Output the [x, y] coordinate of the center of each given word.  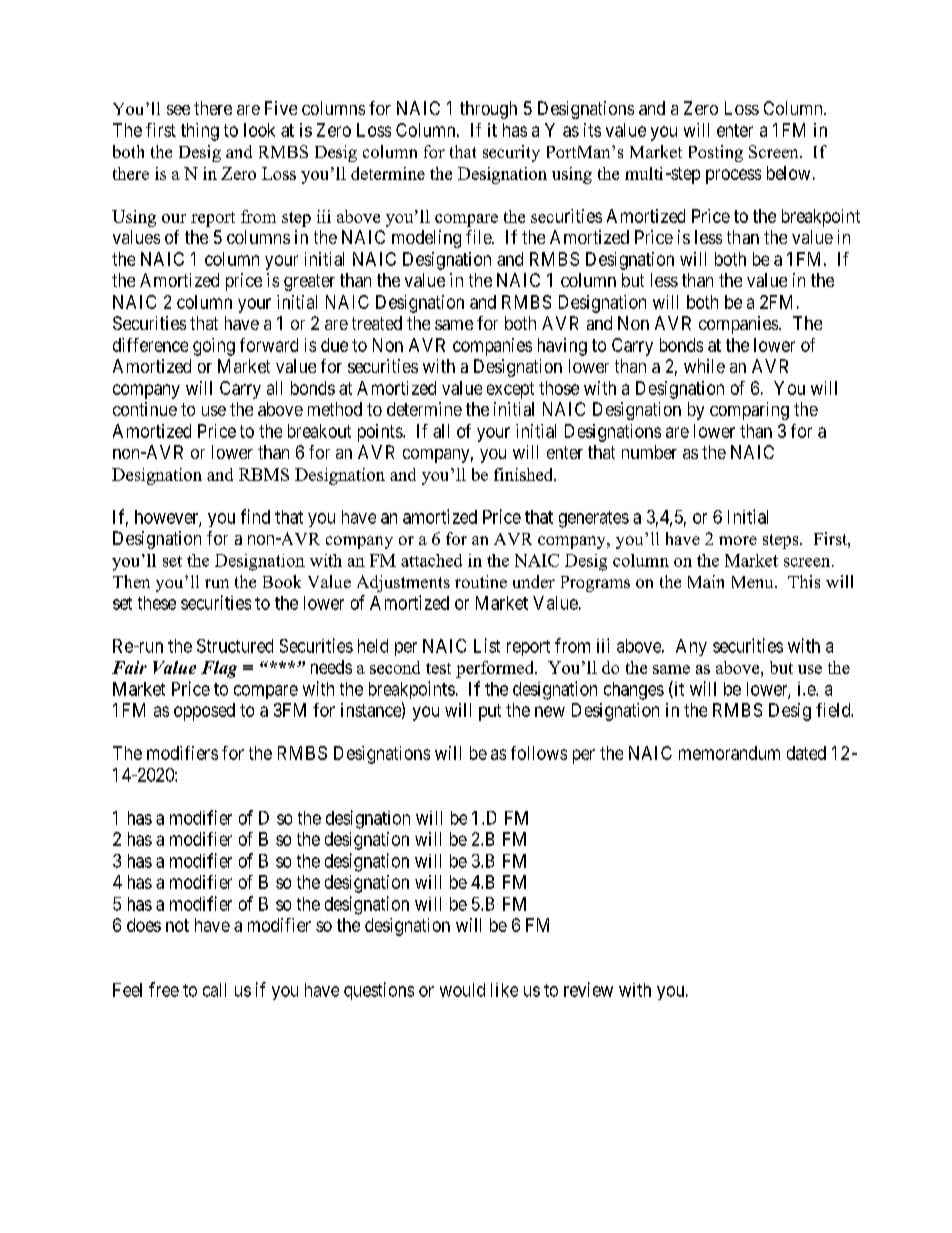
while [704, 366]
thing [200, 132]
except [510, 390]
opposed [204, 712]
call [214, 990]
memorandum [729, 753]
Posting [716, 153]
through [488, 110]
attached [431, 560]
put [490, 712]
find [255, 516]
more [738, 540]
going [214, 347]
